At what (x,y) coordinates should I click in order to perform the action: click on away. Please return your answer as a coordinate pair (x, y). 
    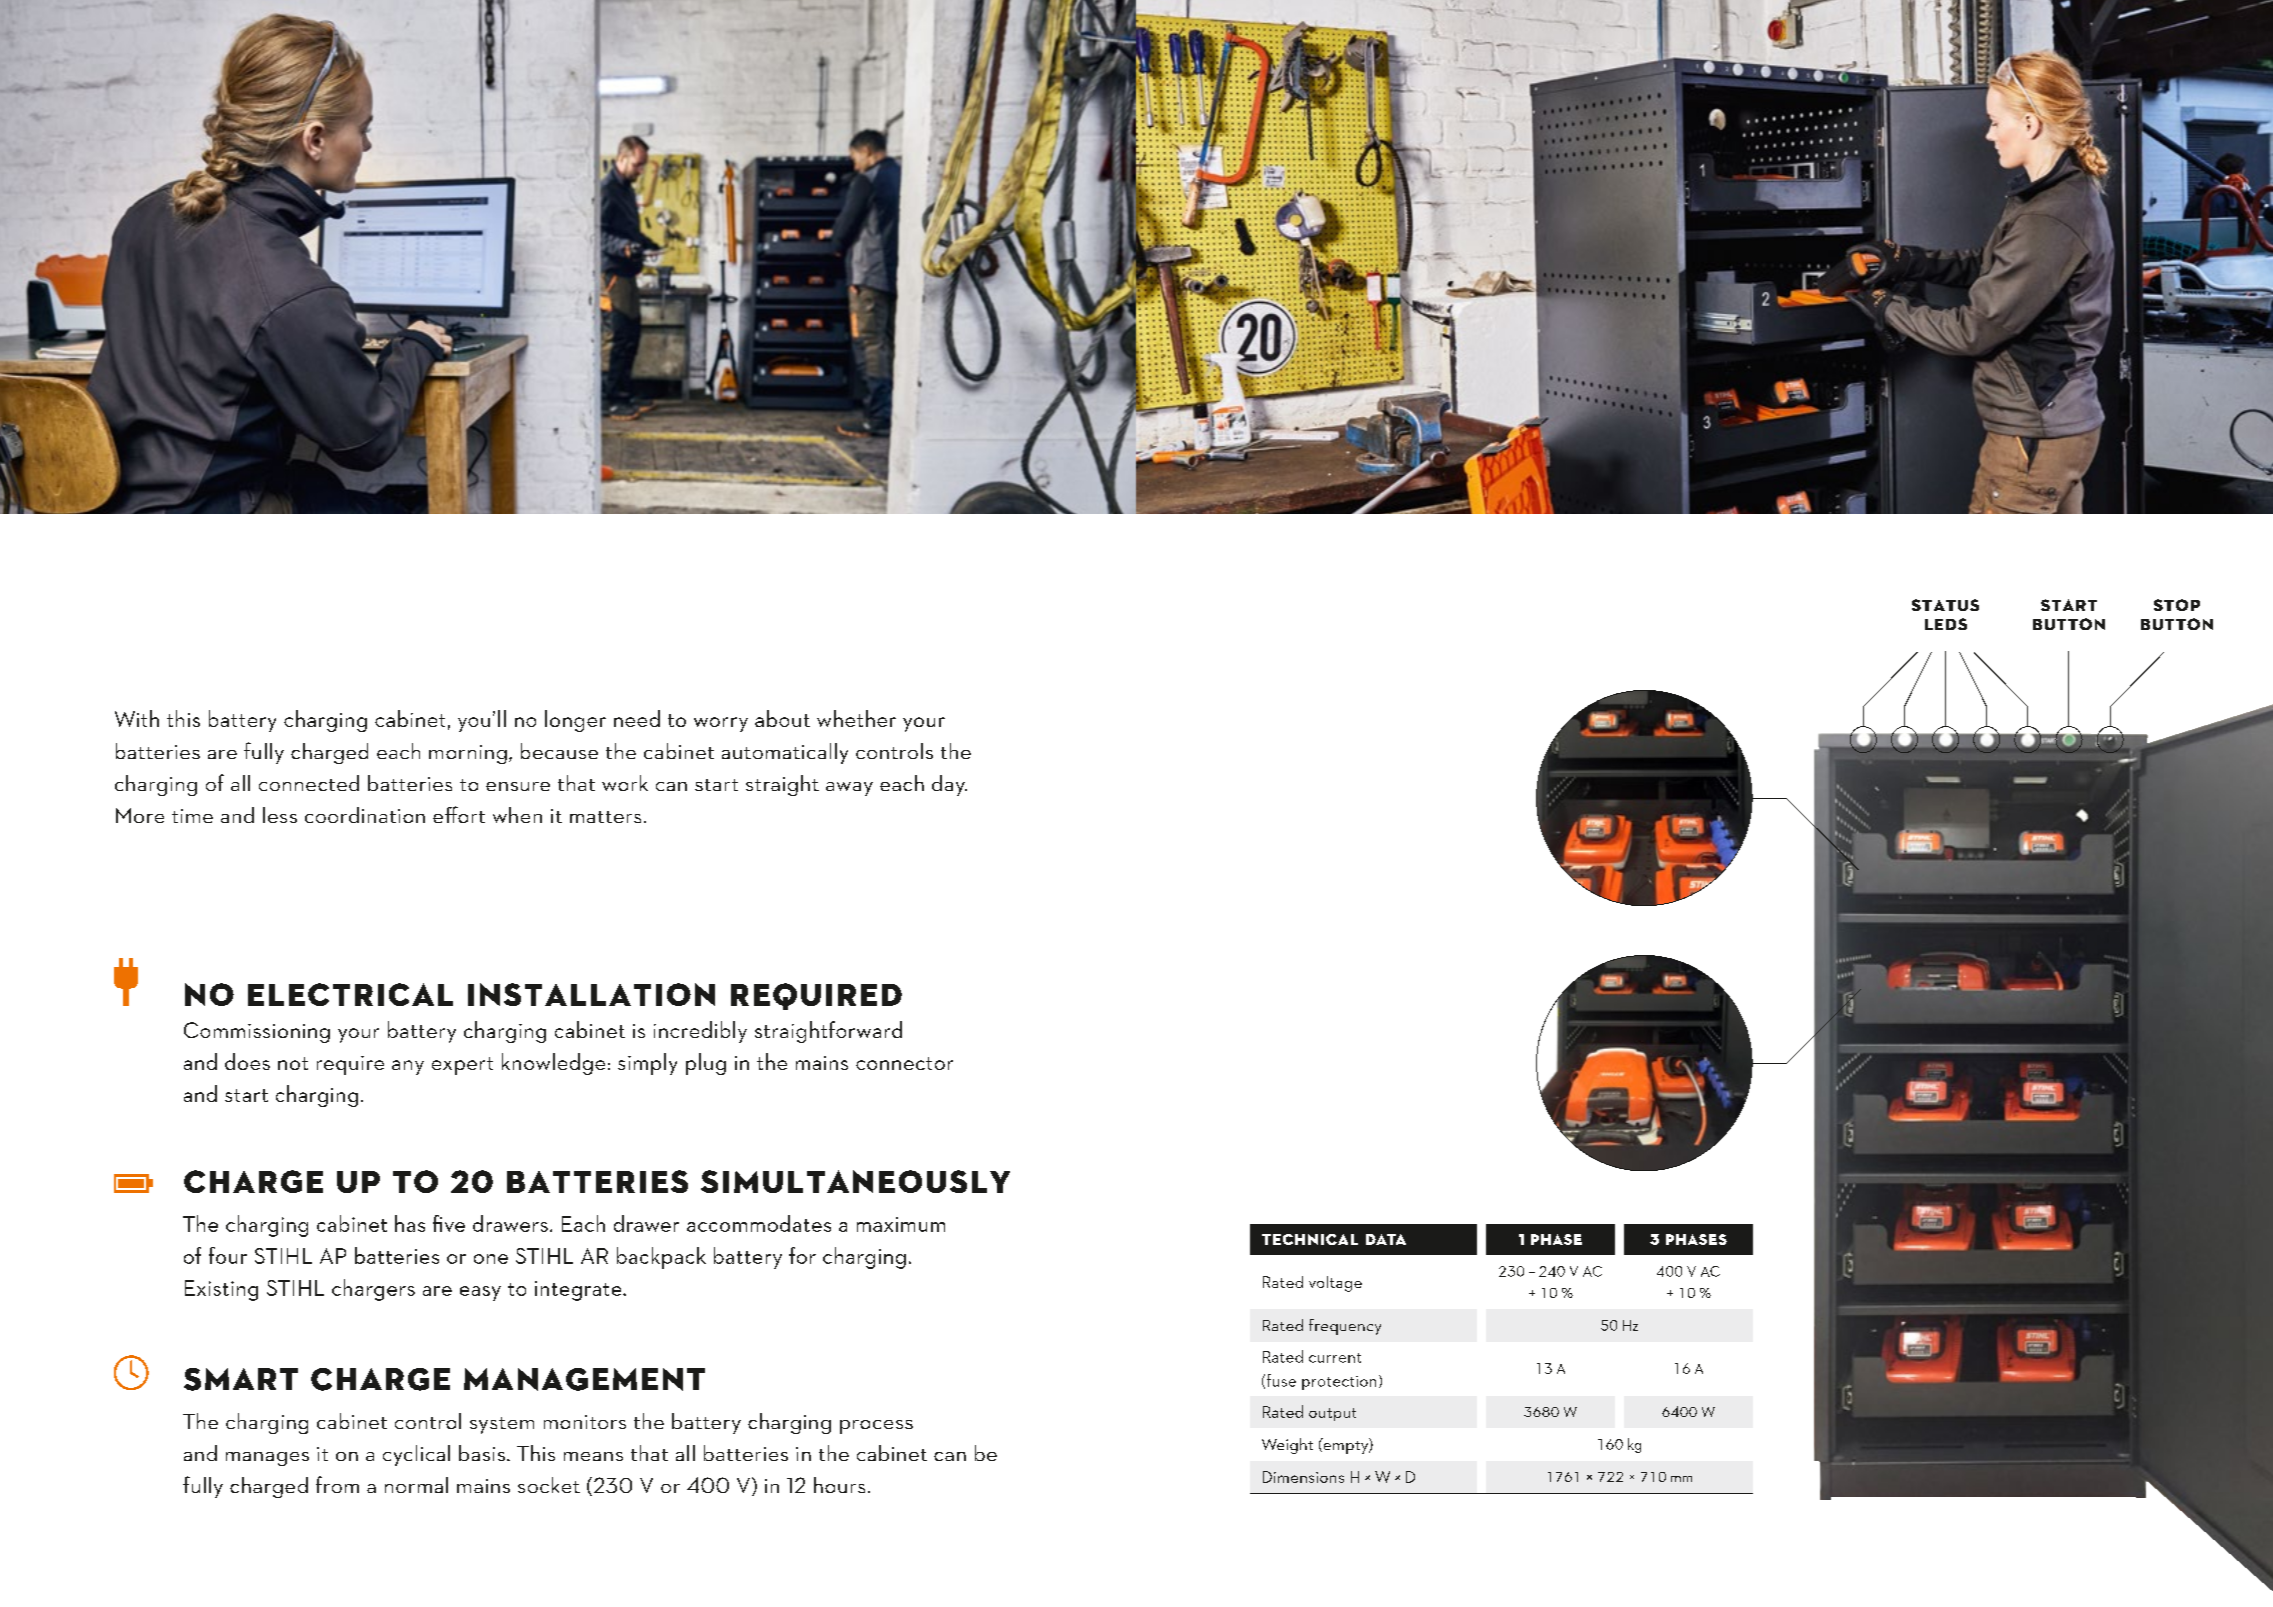
    Looking at the image, I should click on (849, 789).
